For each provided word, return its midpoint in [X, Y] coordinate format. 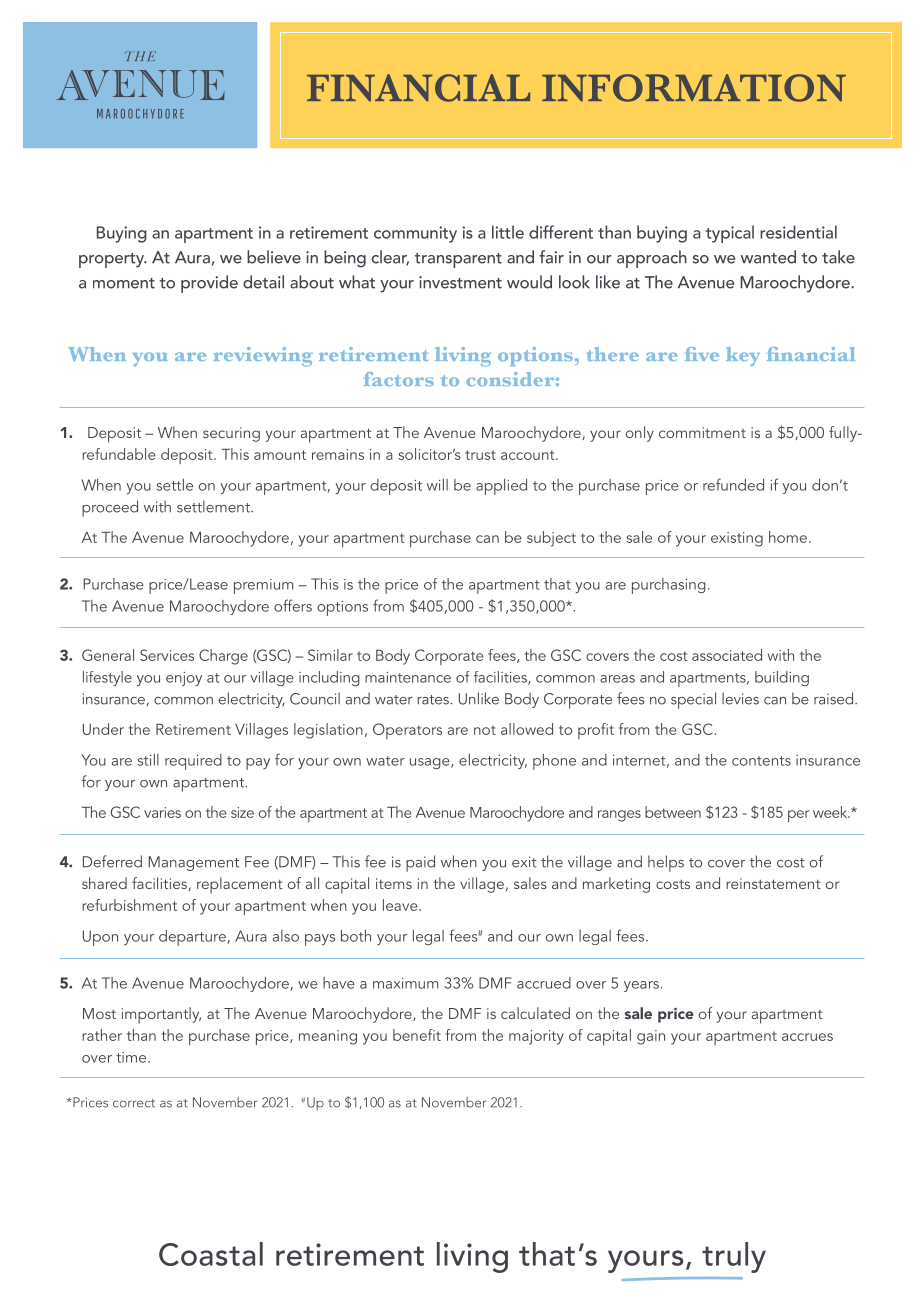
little [508, 232]
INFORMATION [694, 88]
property [113, 260]
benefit [417, 1035]
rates [434, 700]
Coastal [211, 1254]
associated [727, 655]
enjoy [184, 679]
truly [734, 1257]
